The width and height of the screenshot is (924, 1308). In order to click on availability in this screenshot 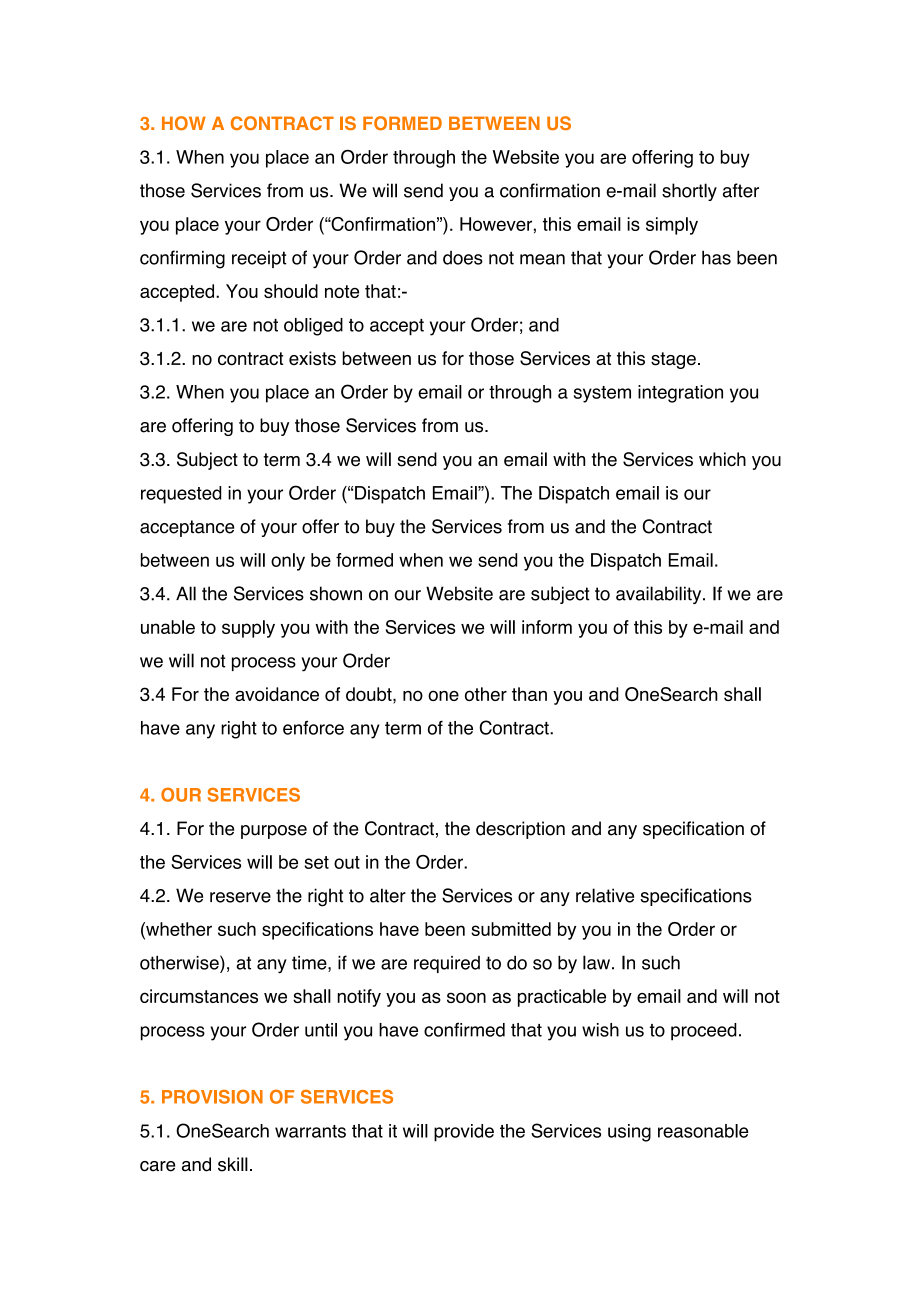, I will do `click(660, 595)`.
